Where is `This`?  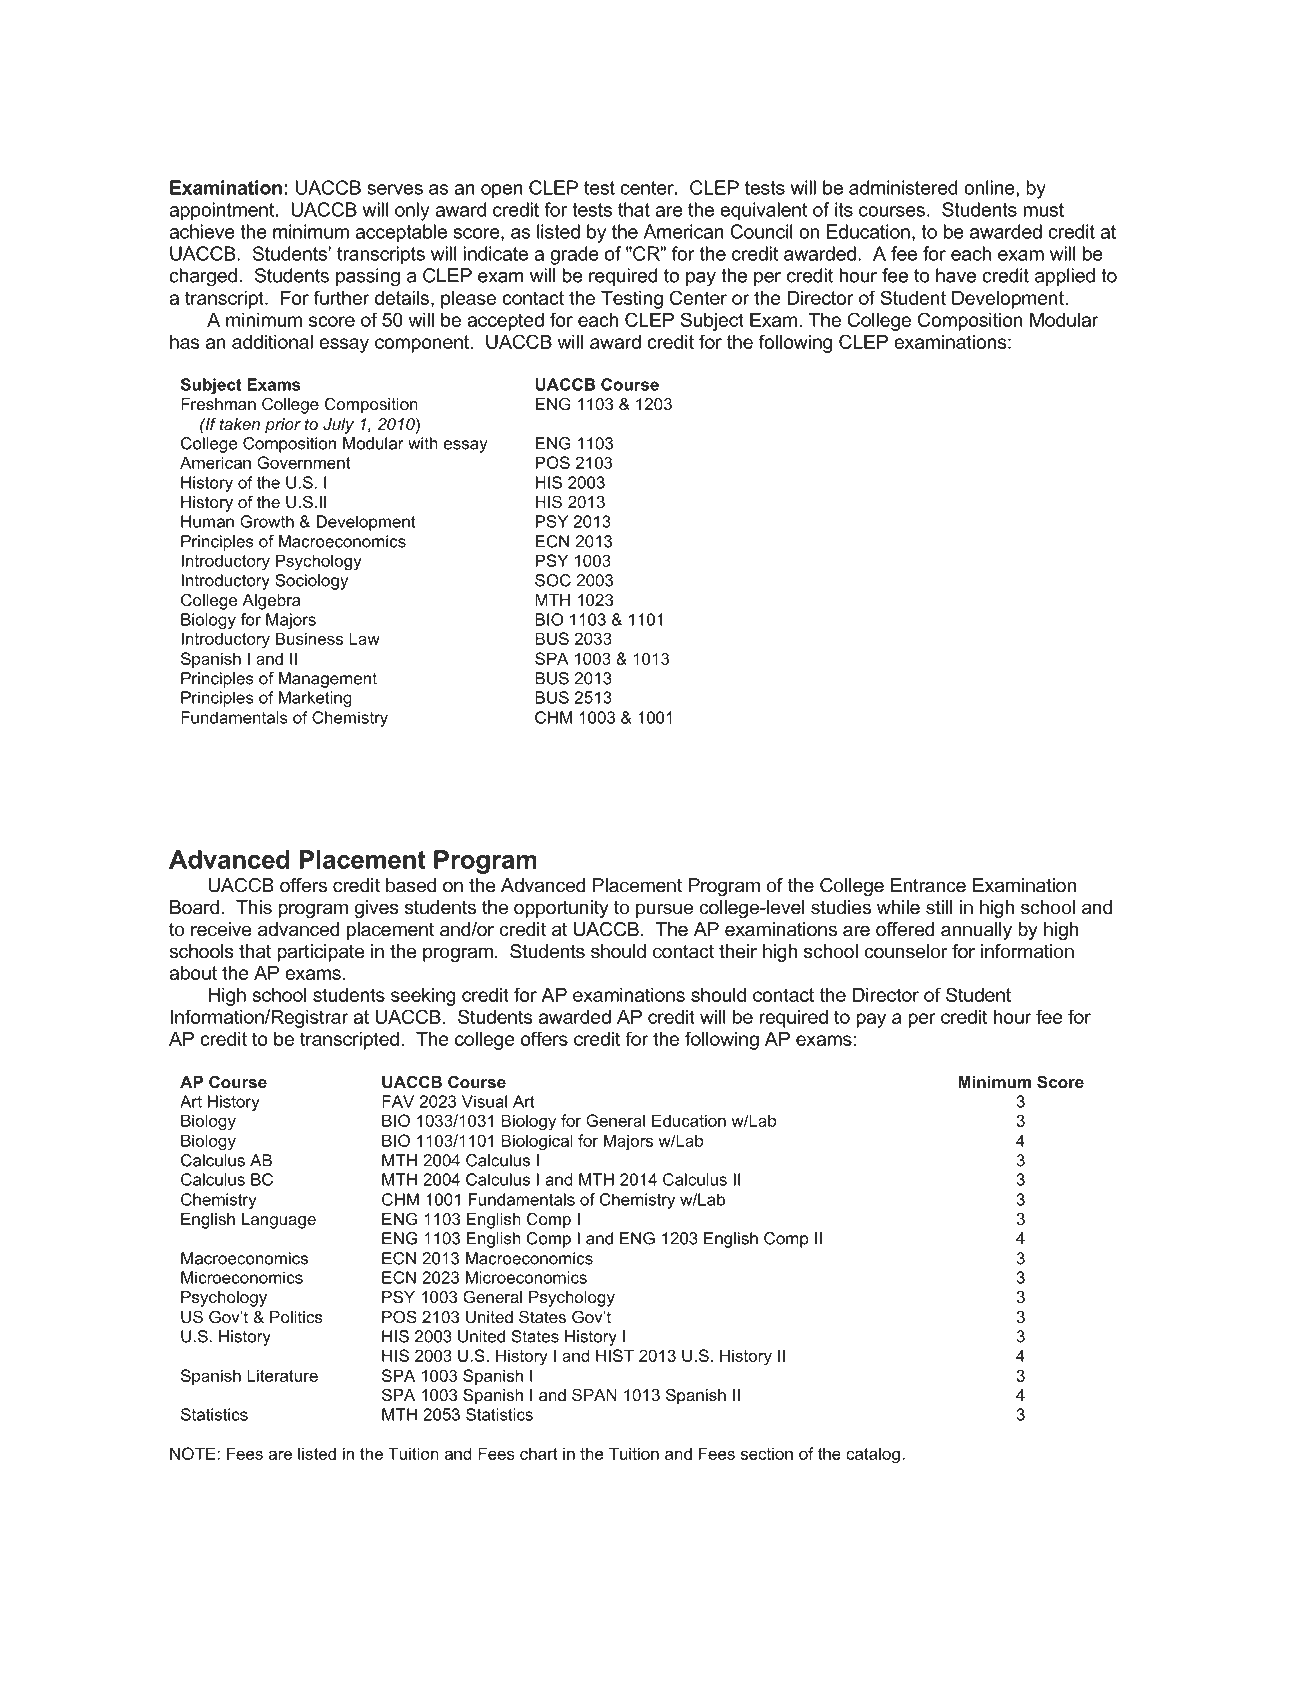 This is located at coordinates (254, 907).
